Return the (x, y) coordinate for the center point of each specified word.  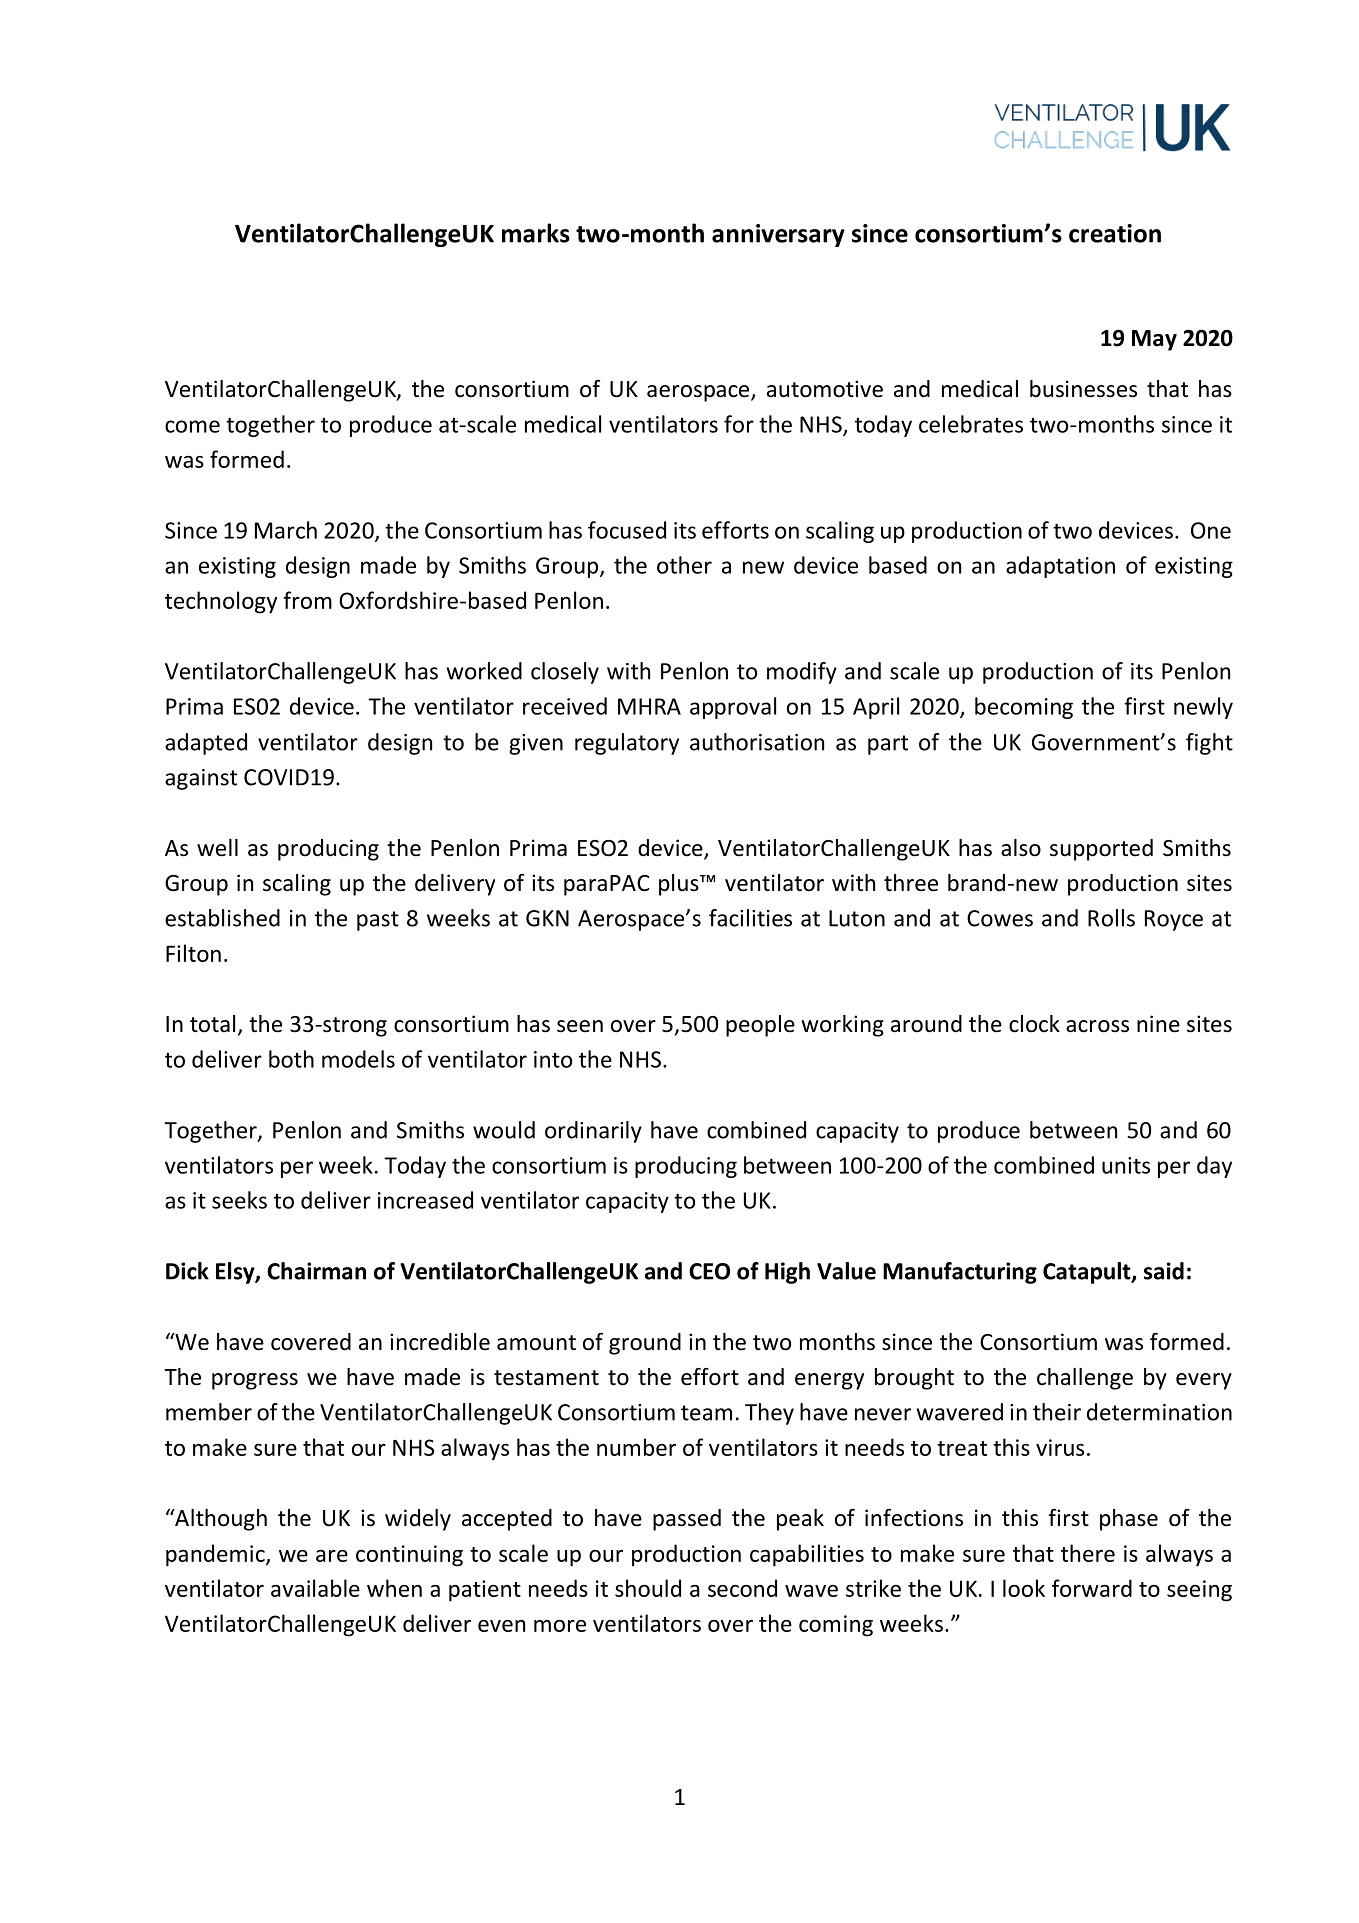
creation (1115, 233)
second (742, 1588)
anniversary (778, 235)
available (315, 1588)
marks (536, 233)
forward (1092, 1588)
